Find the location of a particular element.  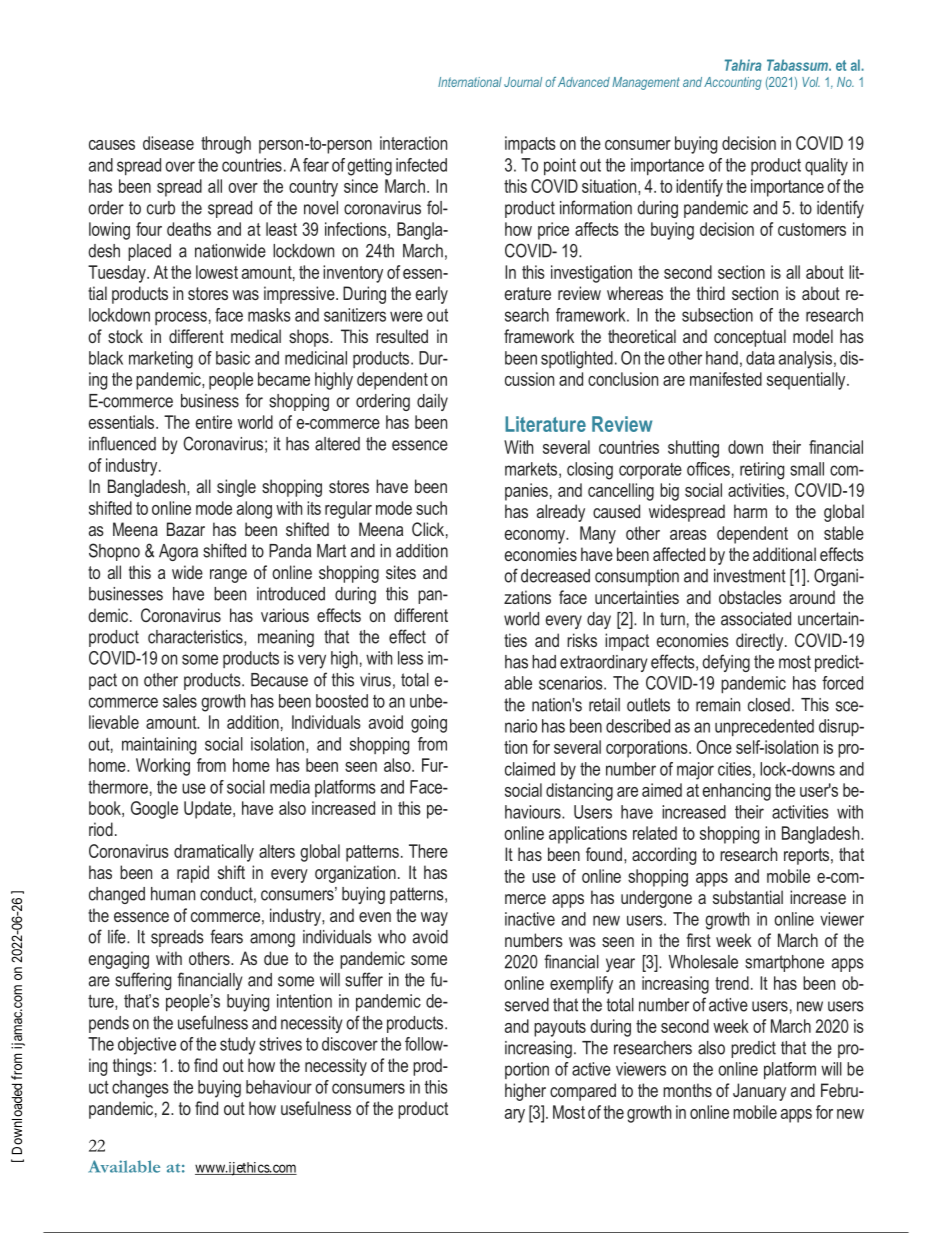

resulted is located at coordinates (402, 336).
